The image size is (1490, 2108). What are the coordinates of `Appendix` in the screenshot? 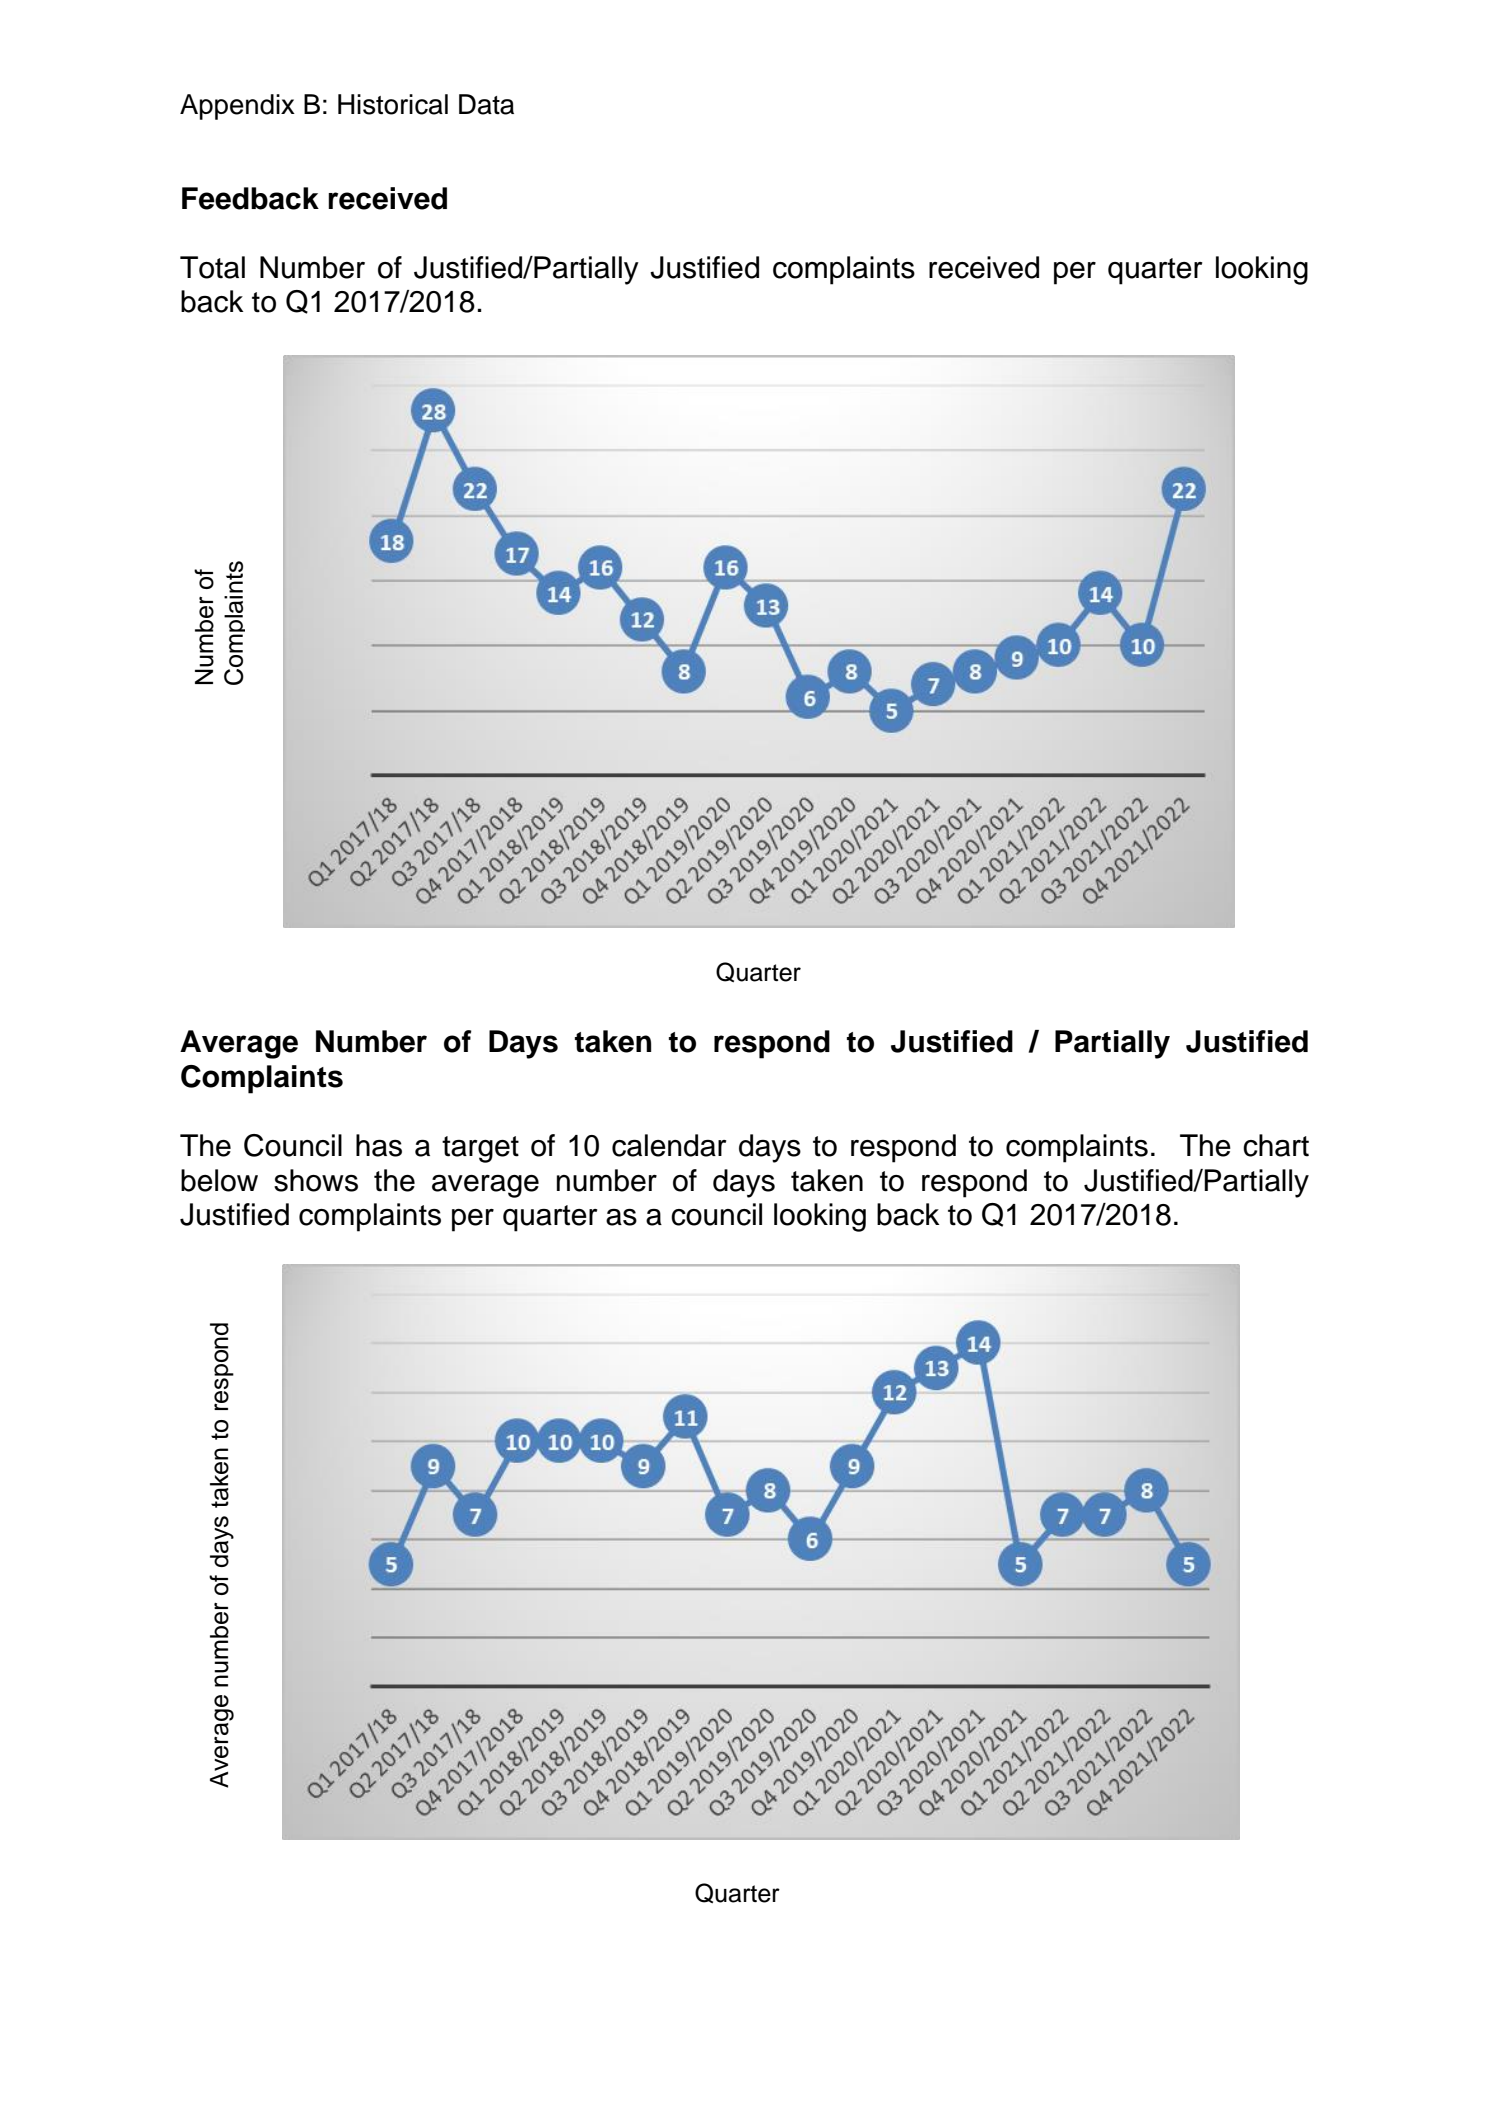 It's located at (237, 107).
